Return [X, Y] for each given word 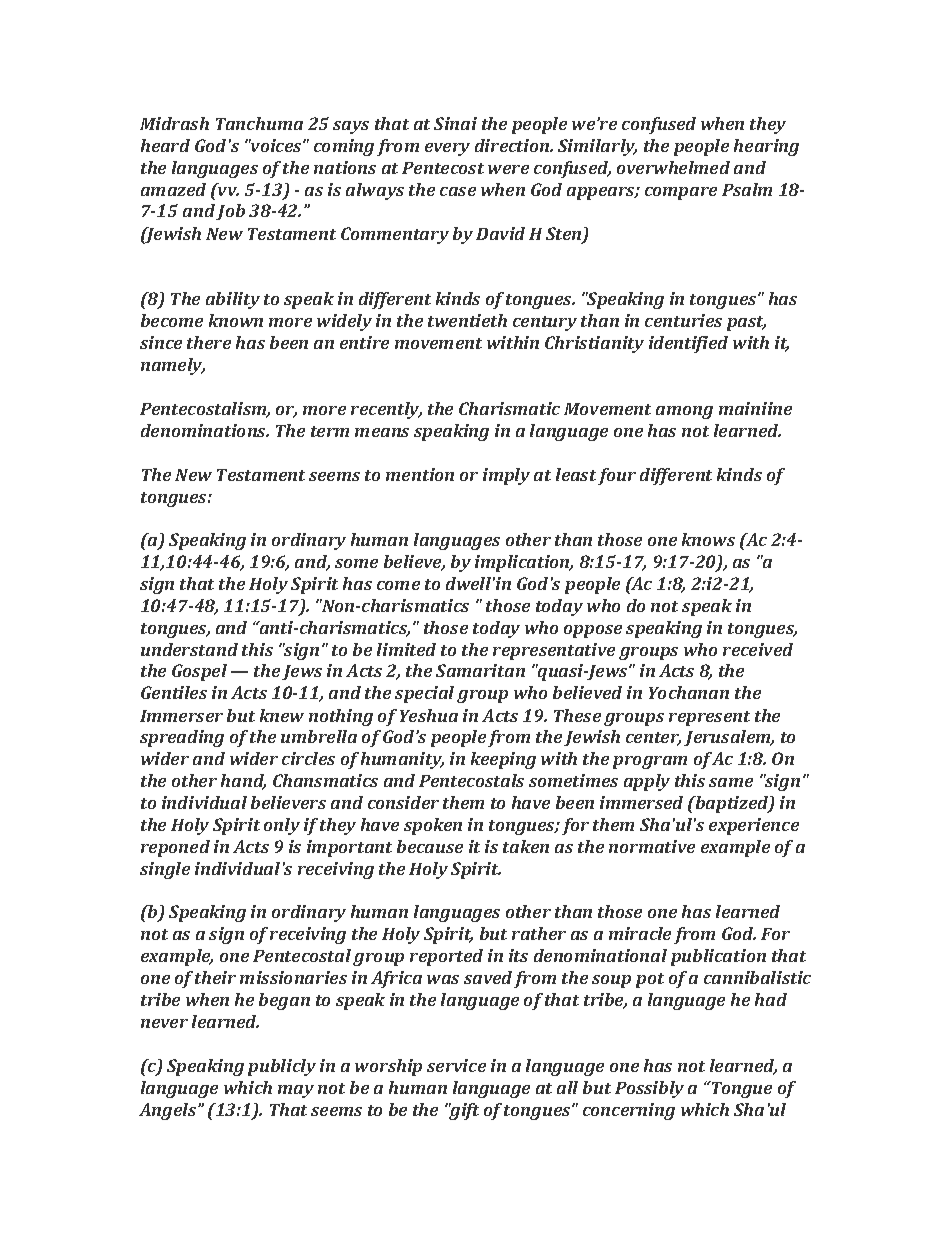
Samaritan [480, 670]
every [447, 149]
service [456, 1065]
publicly [282, 1067]
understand [189, 649]
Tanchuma [259, 123]
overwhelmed [673, 167]
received [758, 649]
